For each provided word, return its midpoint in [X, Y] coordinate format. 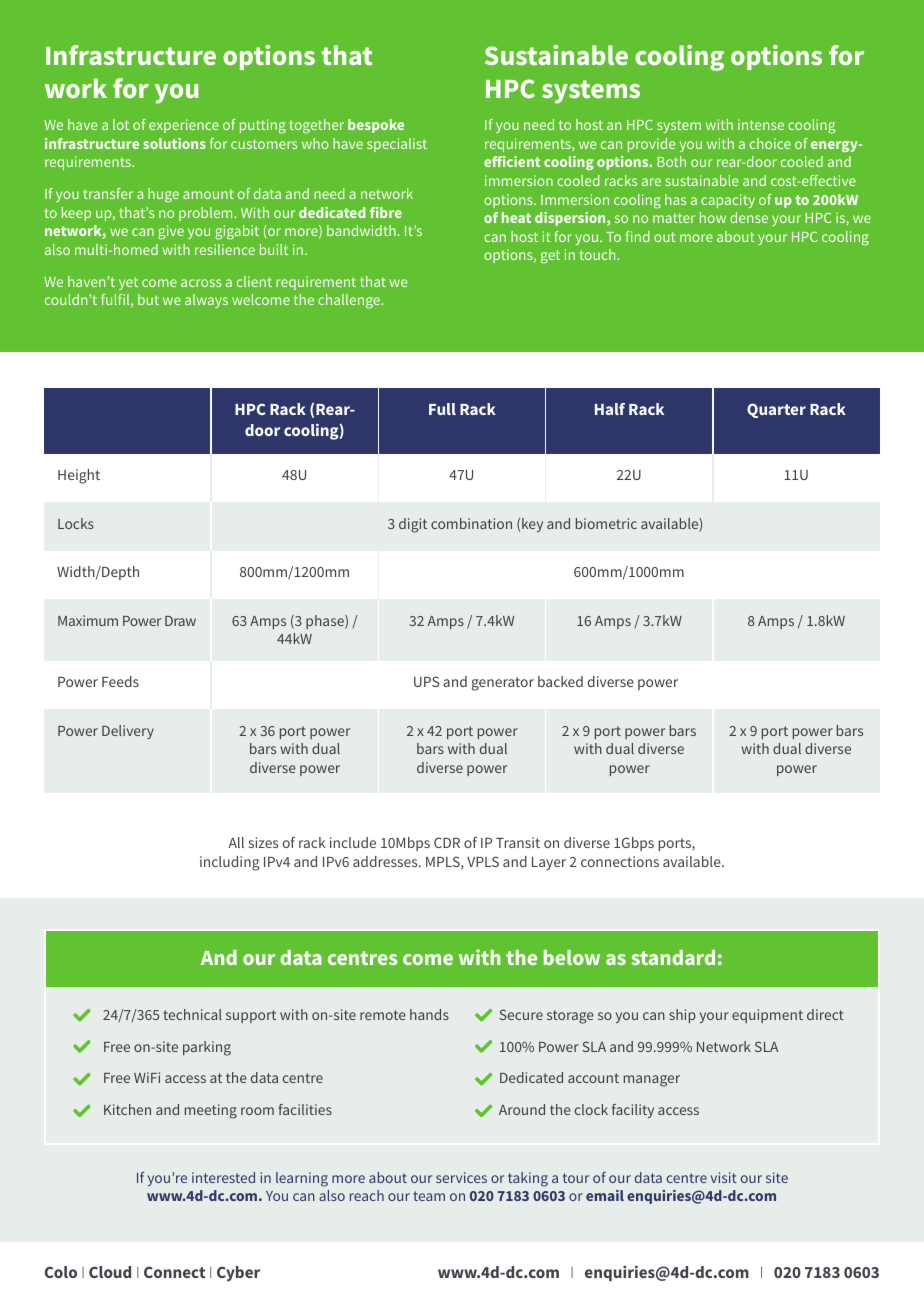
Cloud [110, 1272]
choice [770, 143]
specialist [397, 145]
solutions [174, 143]
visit [724, 1177]
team [429, 1196]
